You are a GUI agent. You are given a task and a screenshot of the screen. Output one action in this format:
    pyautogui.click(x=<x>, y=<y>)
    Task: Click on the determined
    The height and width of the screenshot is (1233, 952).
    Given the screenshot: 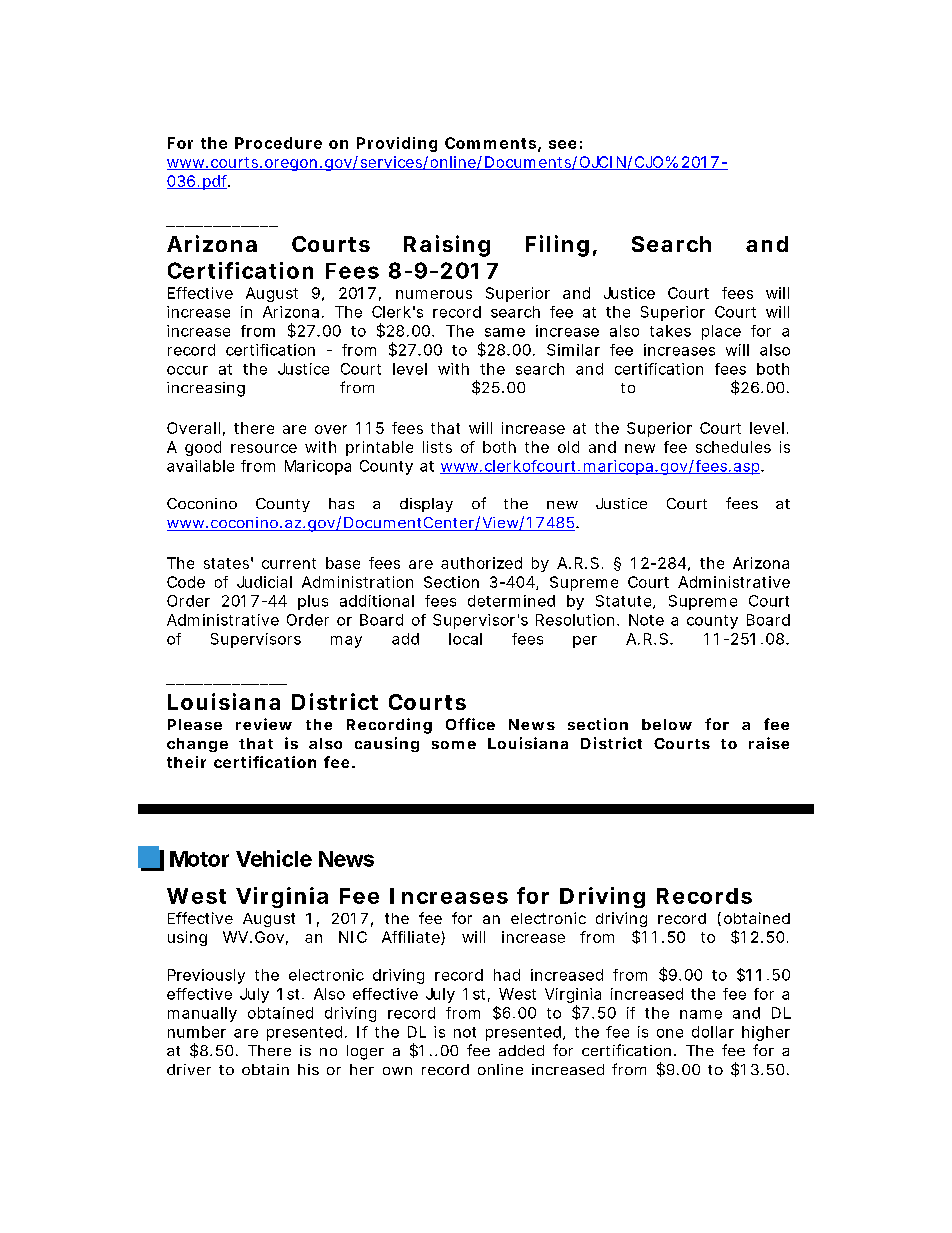 What is the action you would take?
    pyautogui.click(x=511, y=601)
